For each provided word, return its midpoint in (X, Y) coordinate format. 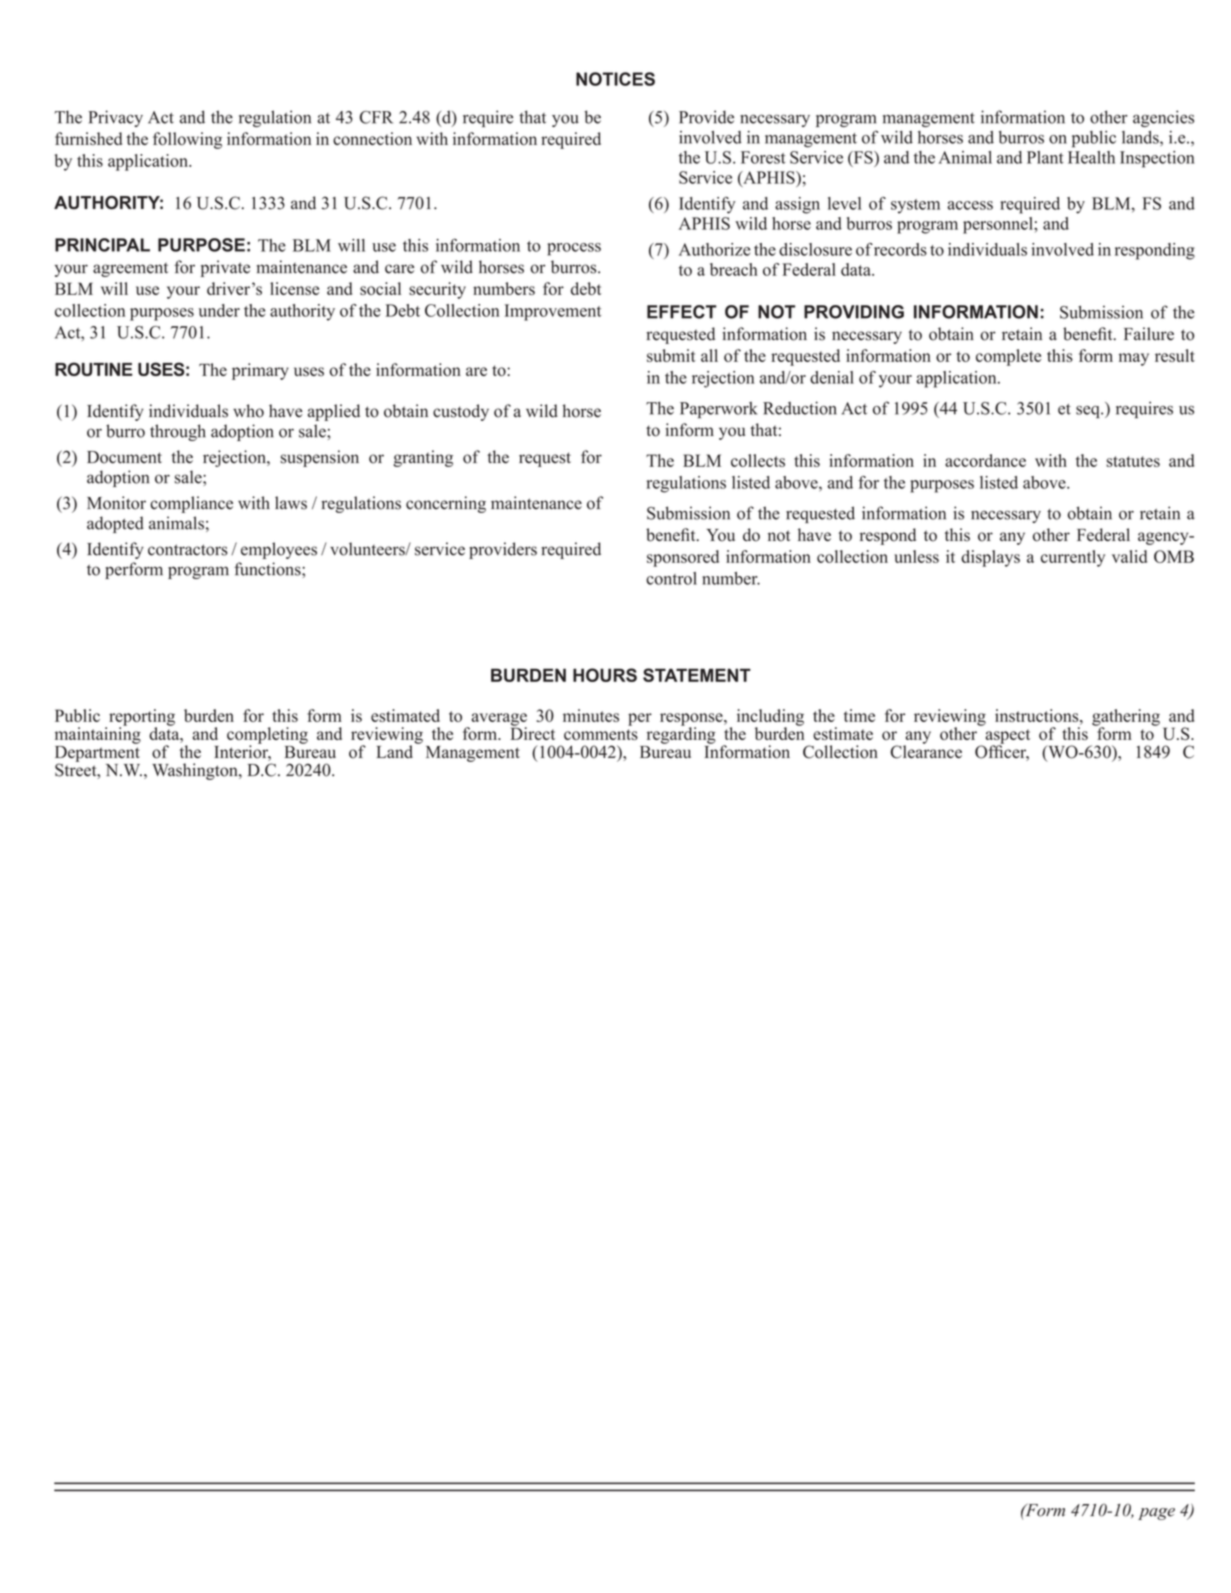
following (187, 140)
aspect (1008, 737)
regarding (681, 734)
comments (601, 734)
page (1156, 1514)
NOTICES (615, 79)
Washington (196, 771)
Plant (1045, 157)
